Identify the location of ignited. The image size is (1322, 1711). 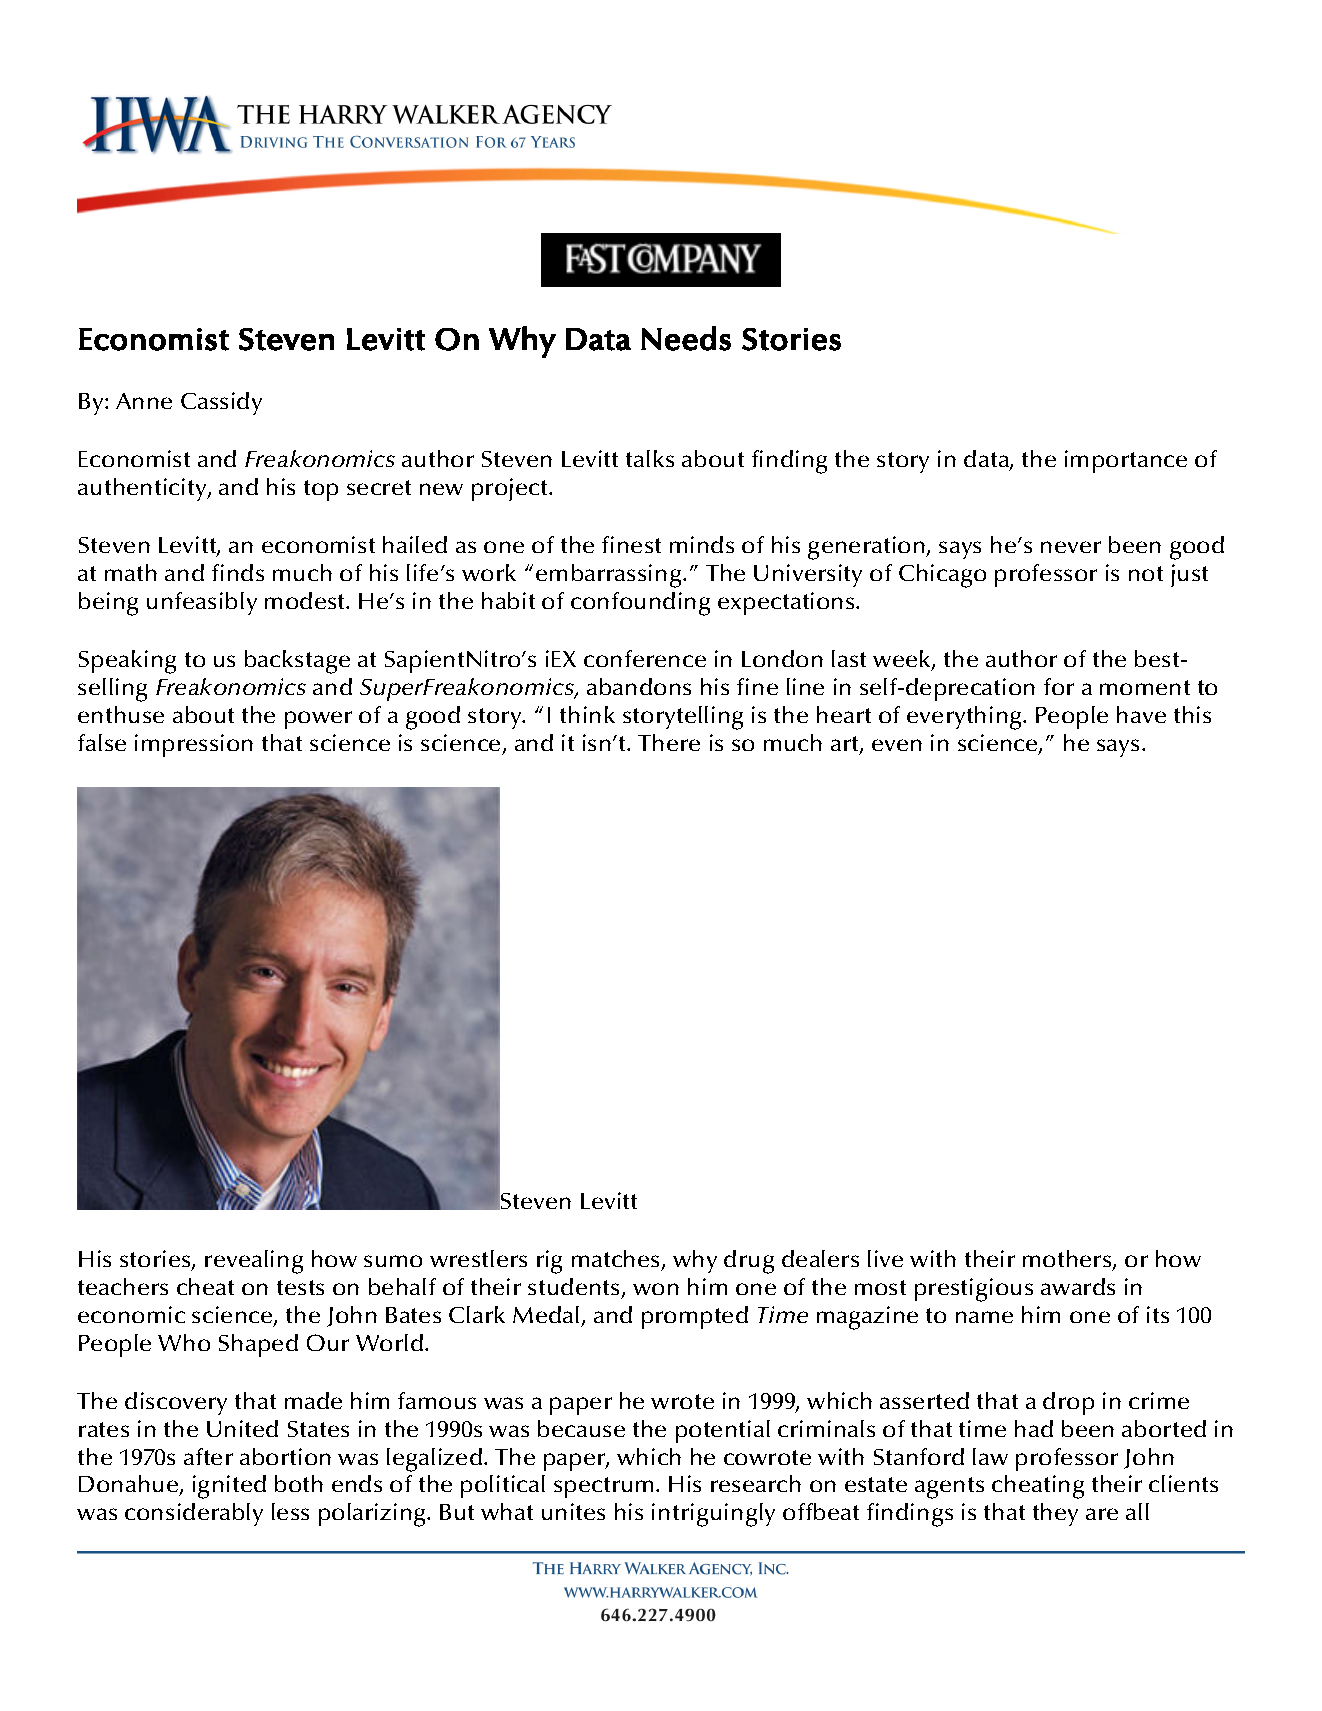
(229, 1487).
